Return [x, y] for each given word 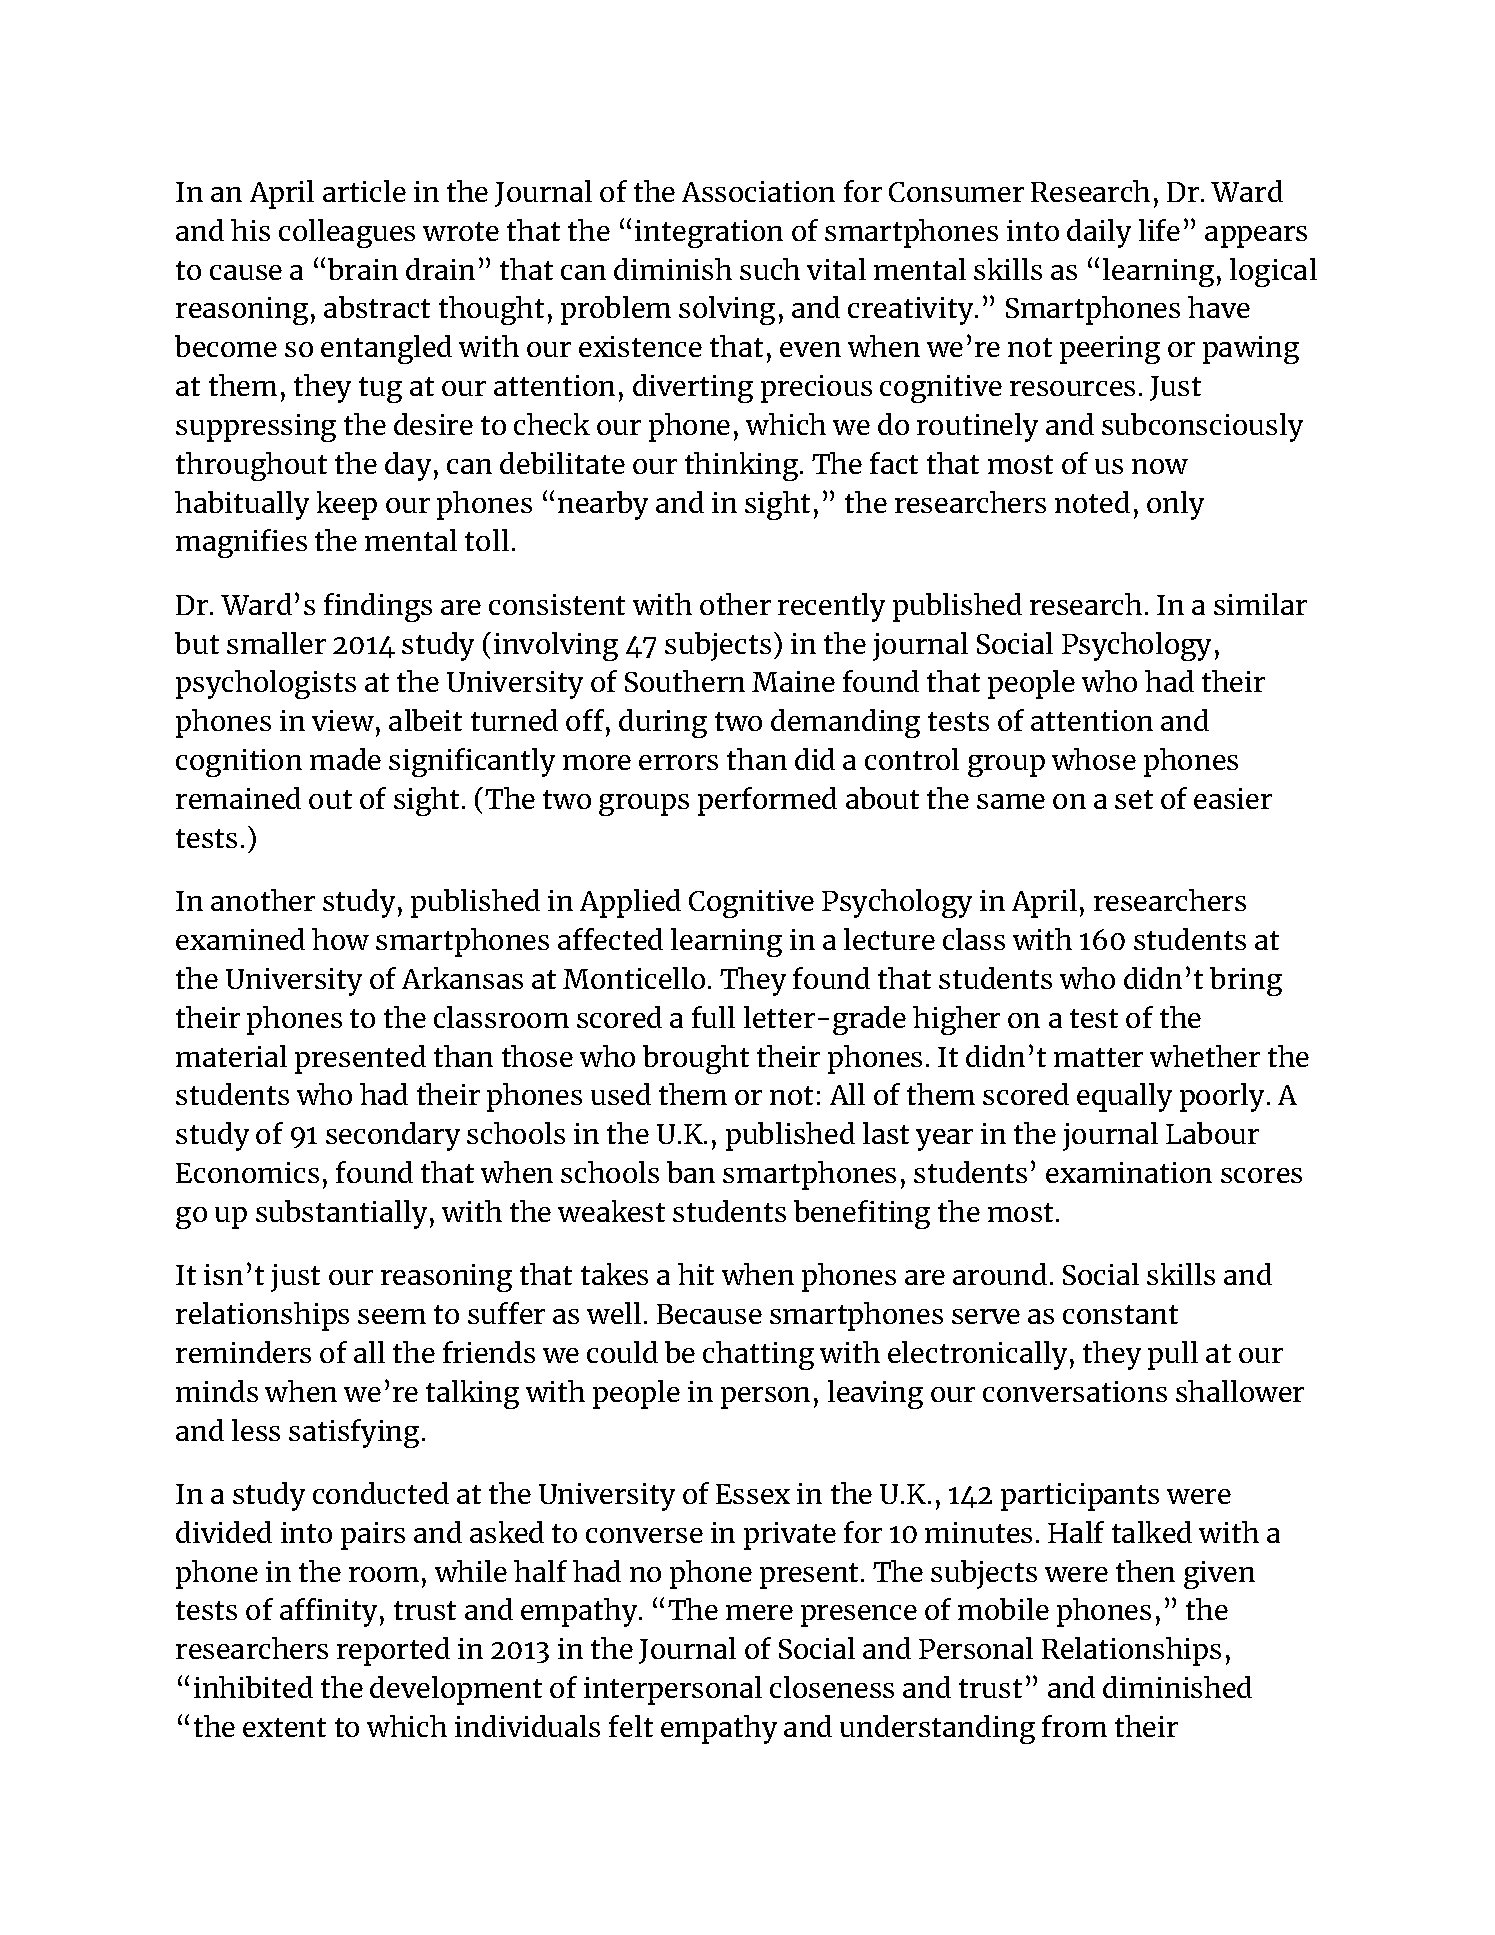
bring [1246, 981]
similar [1260, 604]
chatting [758, 1355]
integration [709, 234]
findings [378, 607]
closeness [832, 1687]
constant [1120, 1314]
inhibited [253, 1687]
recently [831, 607]
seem [392, 1316]
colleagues [347, 233]
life [1159, 230]
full [713, 1017]
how [340, 939]
